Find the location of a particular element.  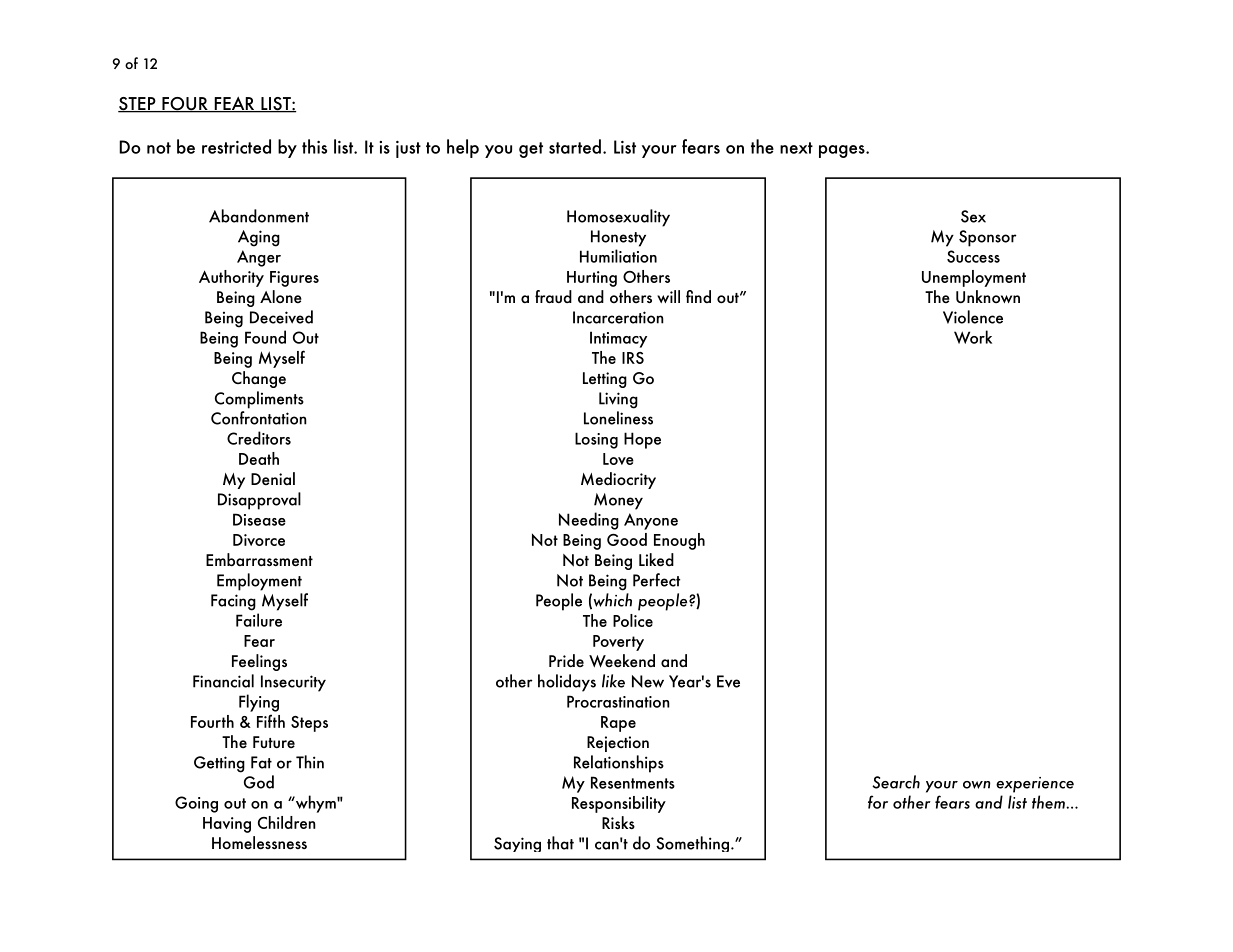

pages is located at coordinates (843, 151).
